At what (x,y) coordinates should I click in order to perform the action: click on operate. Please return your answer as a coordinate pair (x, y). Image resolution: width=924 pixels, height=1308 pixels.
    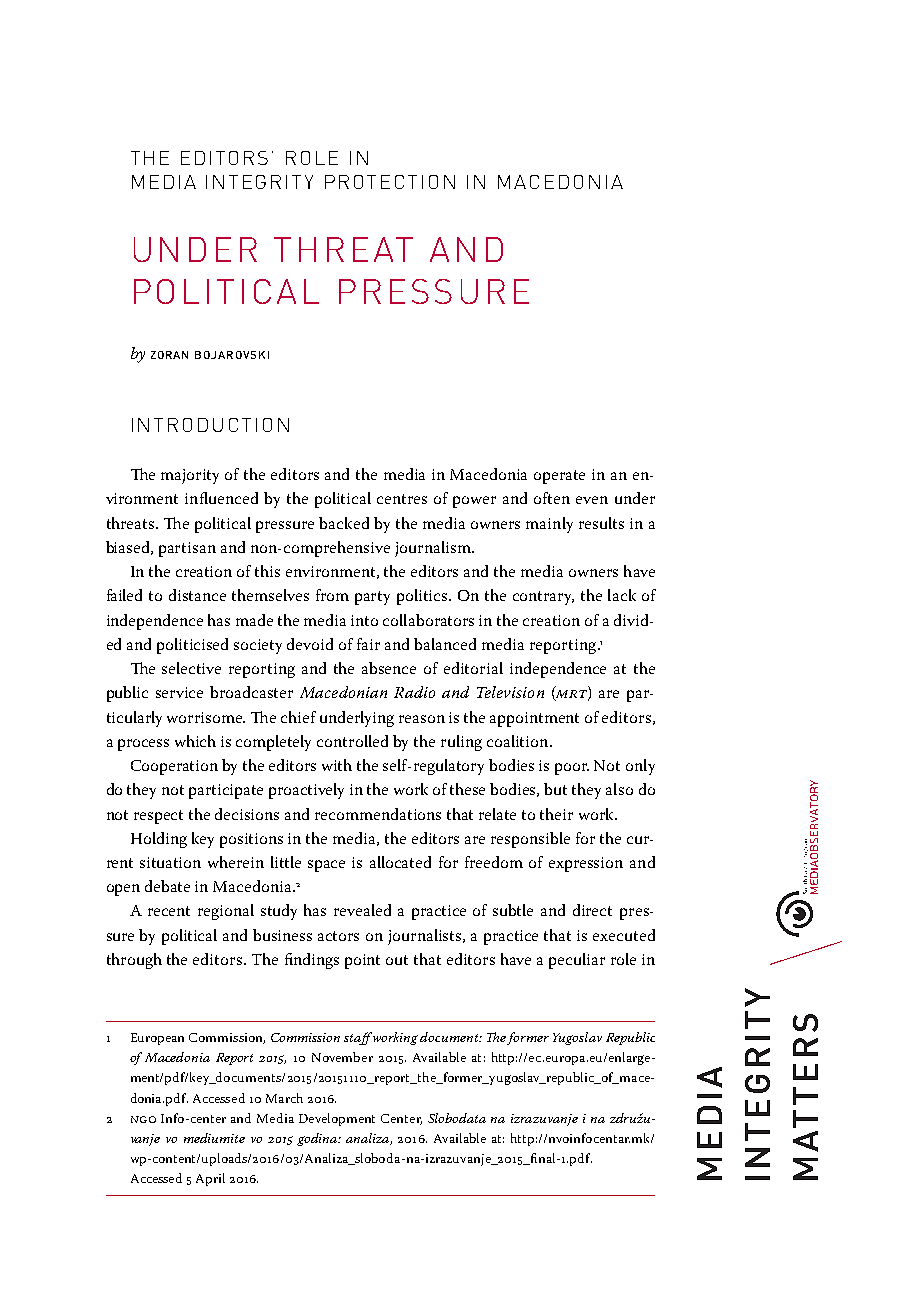
    Looking at the image, I should click on (559, 477).
